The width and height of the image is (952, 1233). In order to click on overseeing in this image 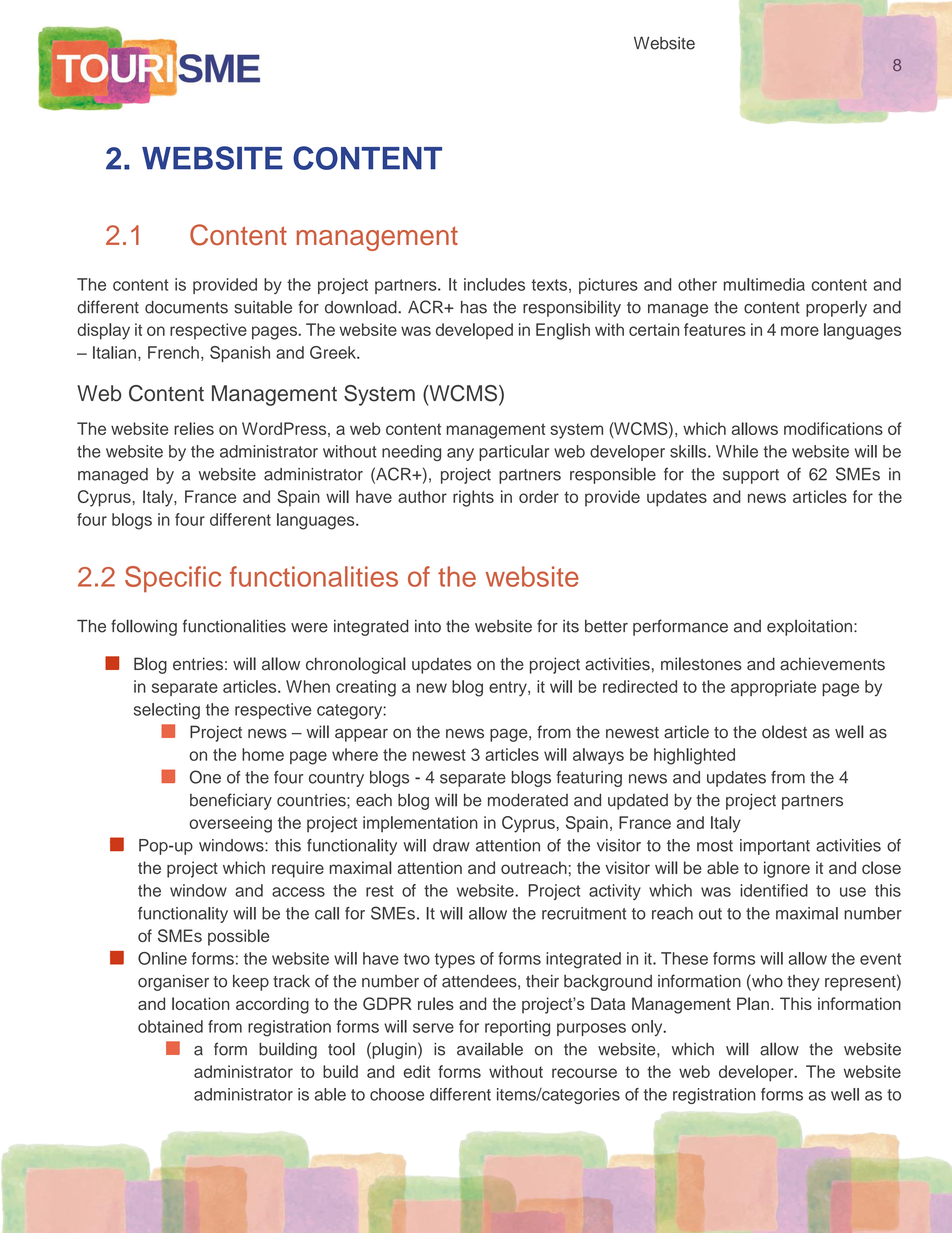, I will do `click(230, 824)`.
